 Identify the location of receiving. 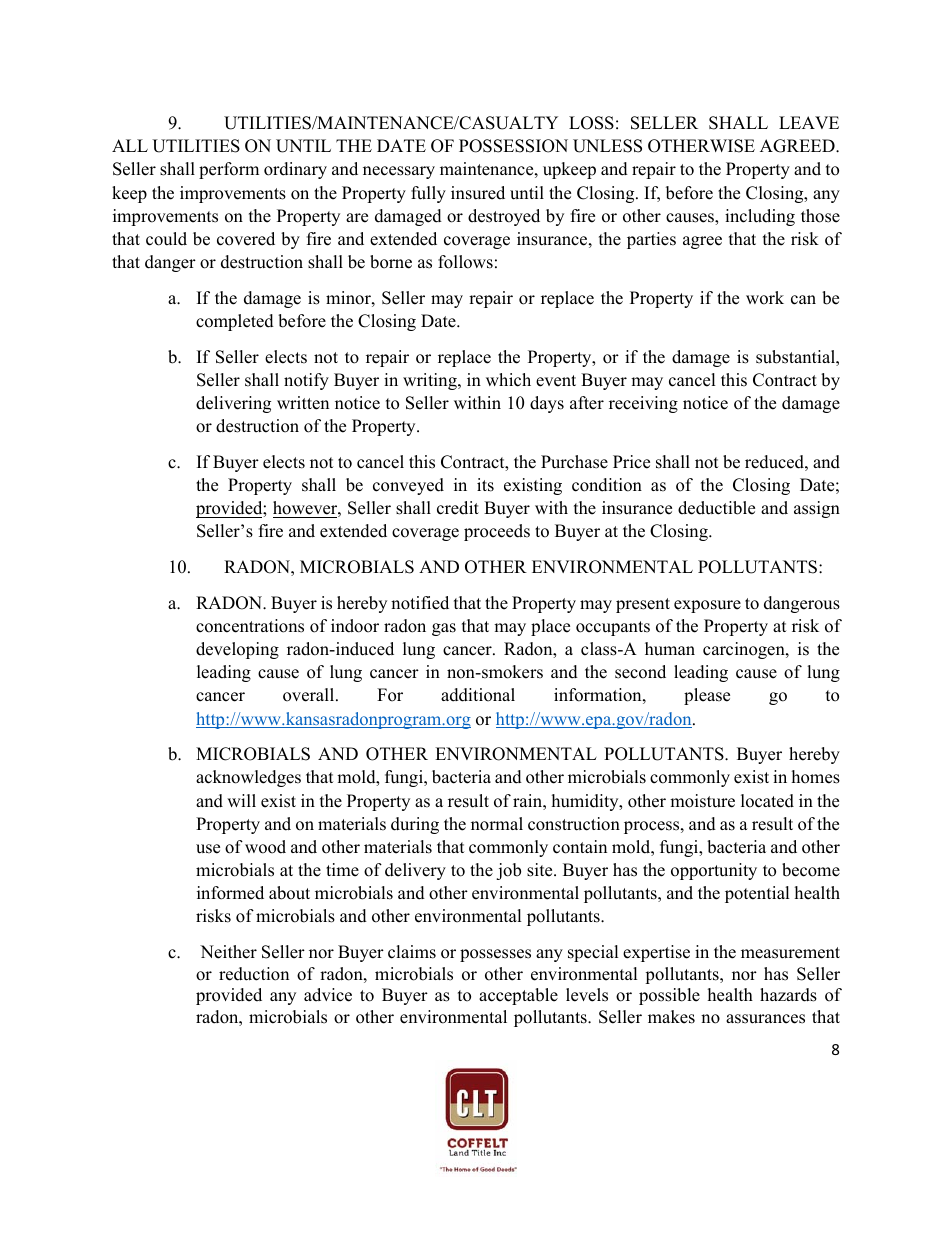
(643, 404).
